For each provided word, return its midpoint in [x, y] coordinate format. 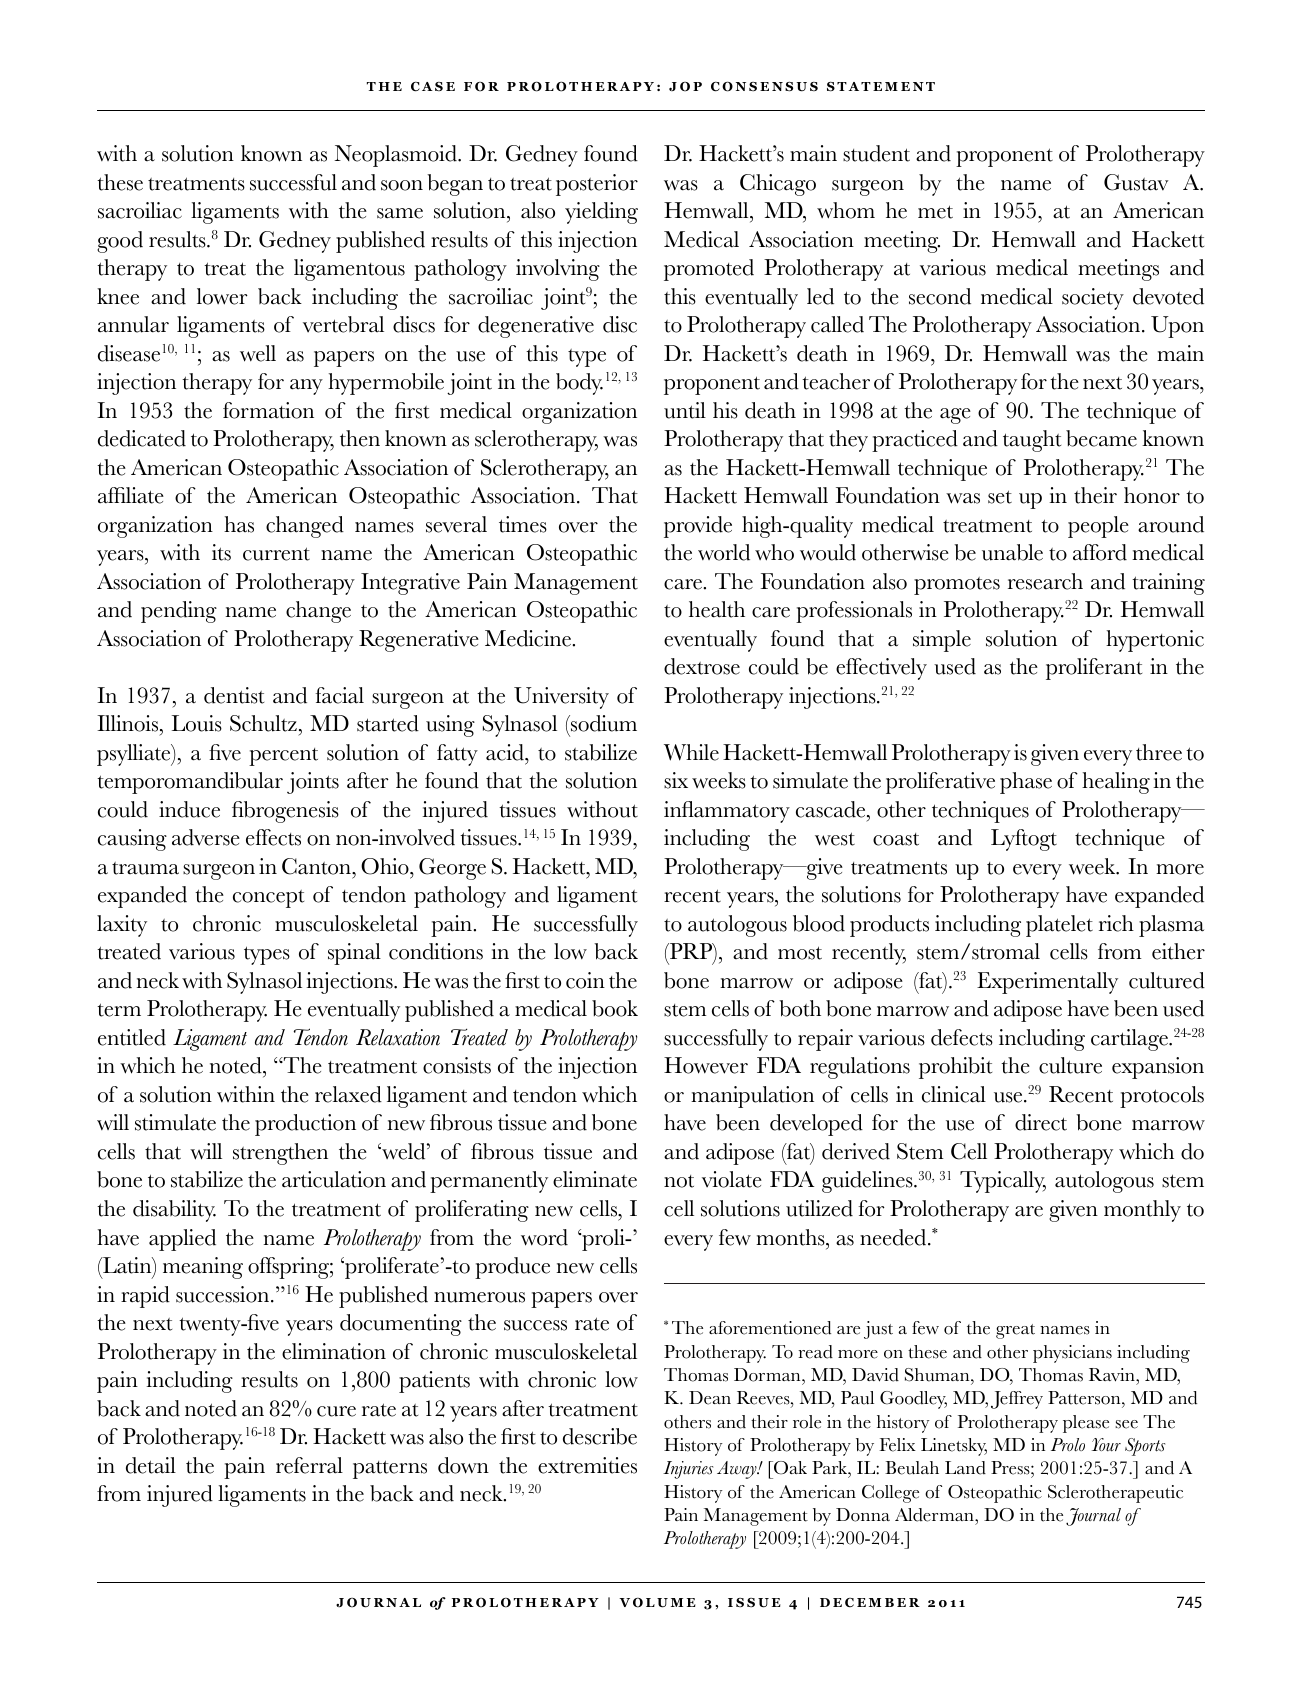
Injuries [688, 1470]
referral [309, 1465]
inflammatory [727, 812]
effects [273, 837]
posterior [597, 185]
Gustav [1136, 182]
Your [1106, 1445]
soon [402, 185]
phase [1026, 783]
